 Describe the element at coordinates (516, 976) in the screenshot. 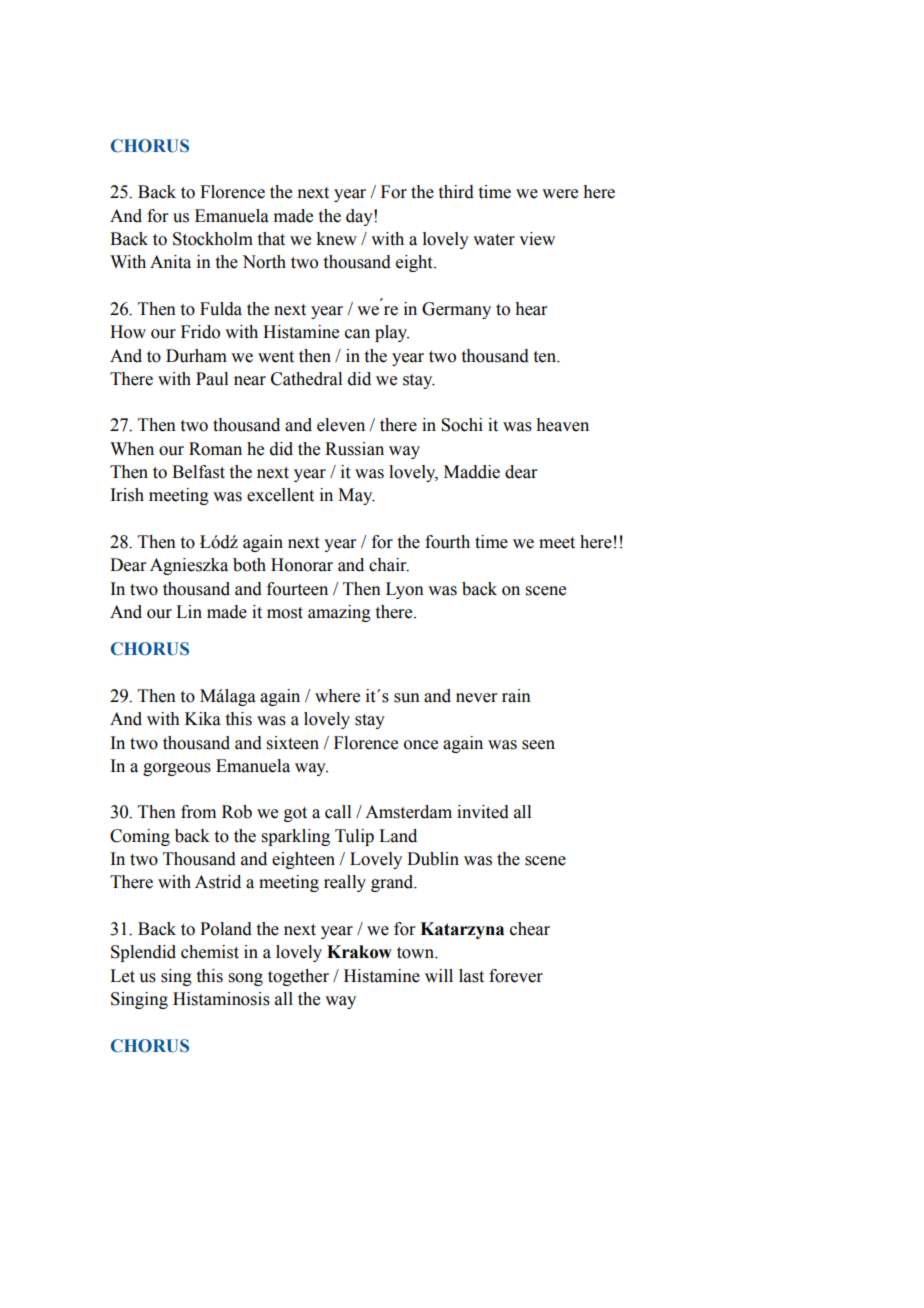

I see `forever` at that location.
